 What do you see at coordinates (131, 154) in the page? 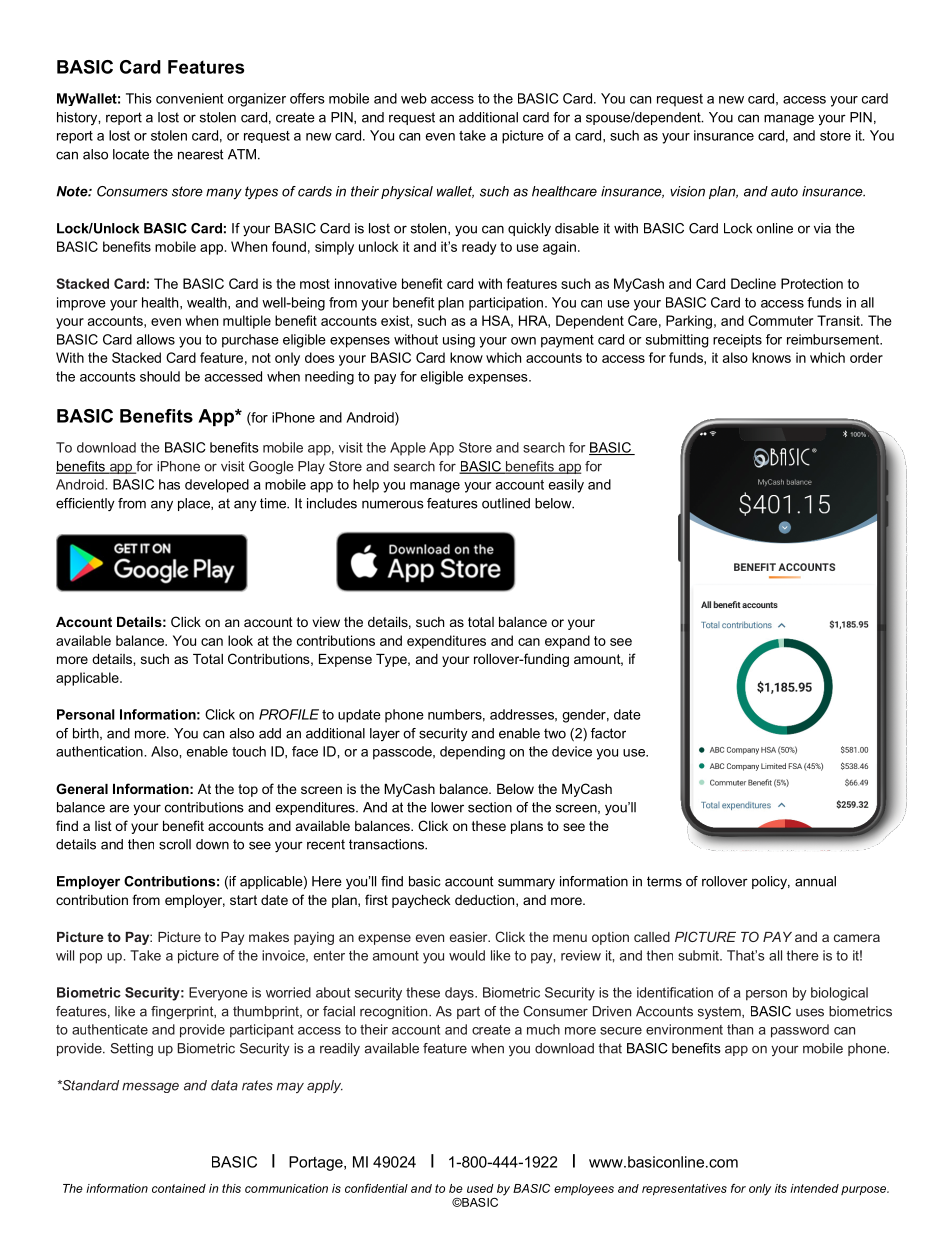
I see `locate` at bounding box center [131, 154].
